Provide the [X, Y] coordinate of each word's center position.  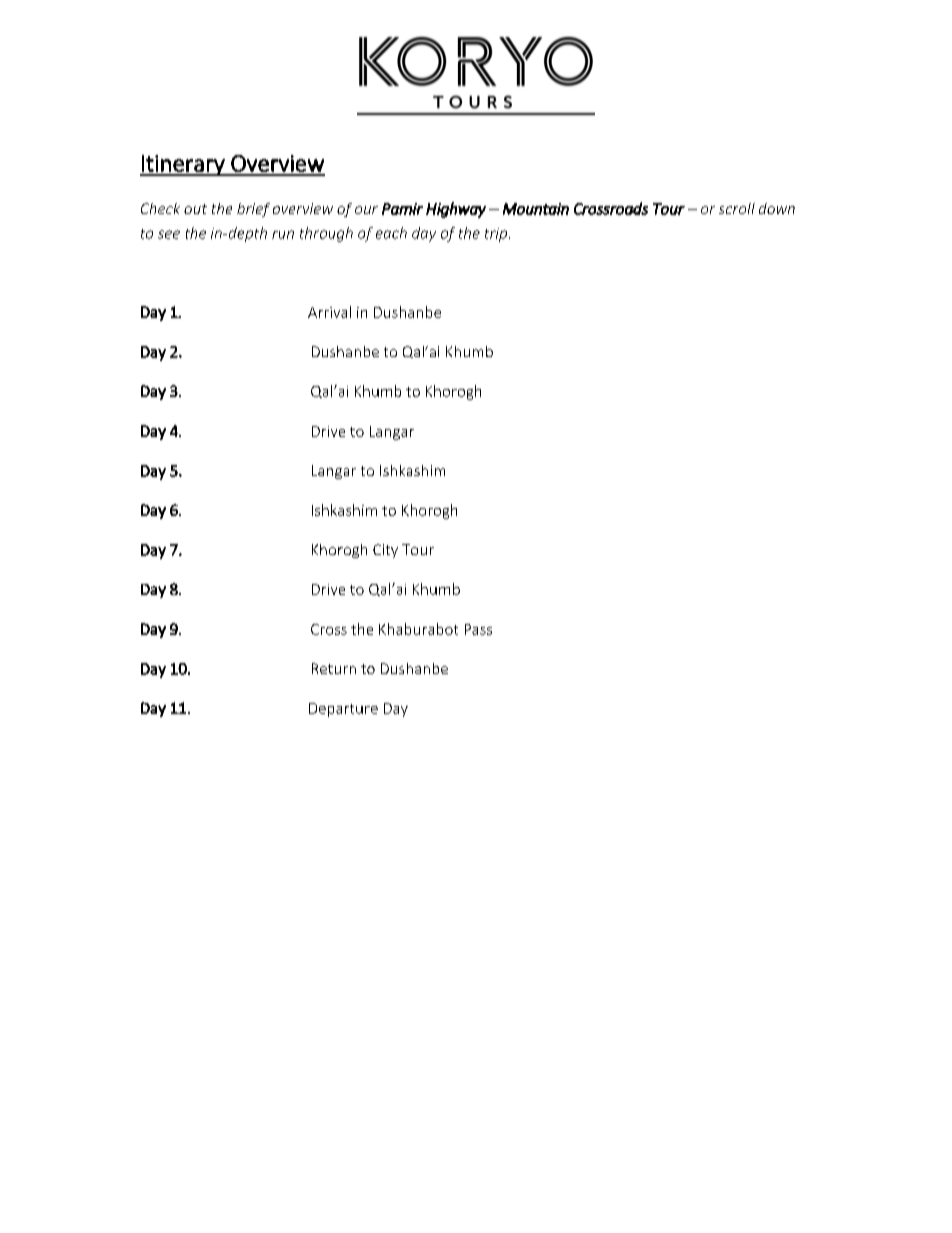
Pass [478, 629]
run [283, 234]
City [385, 551]
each [391, 233]
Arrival [329, 312]
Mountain [536, 209]
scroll [737, 208]
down [777, 208]
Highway [456, 210]
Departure [343, 710]
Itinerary [183, 165]
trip [496, 235]
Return [334, 668]
